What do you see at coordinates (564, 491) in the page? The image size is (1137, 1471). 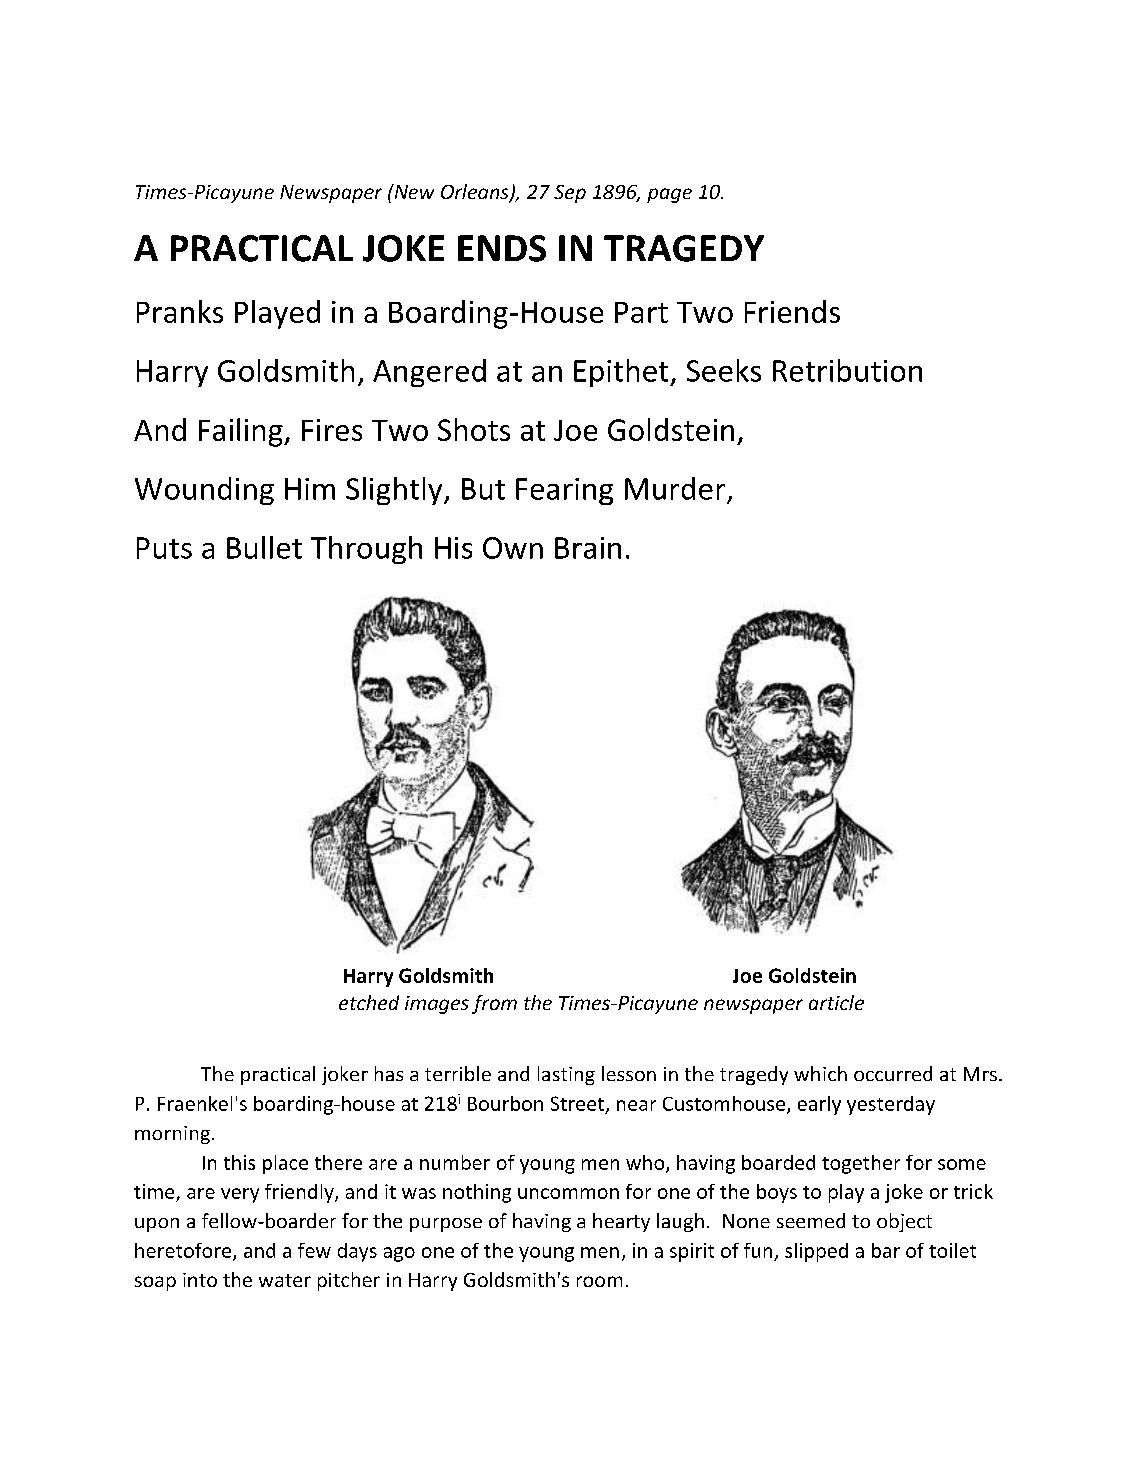 I see `Fearing` at bounding box center [564, 491].
